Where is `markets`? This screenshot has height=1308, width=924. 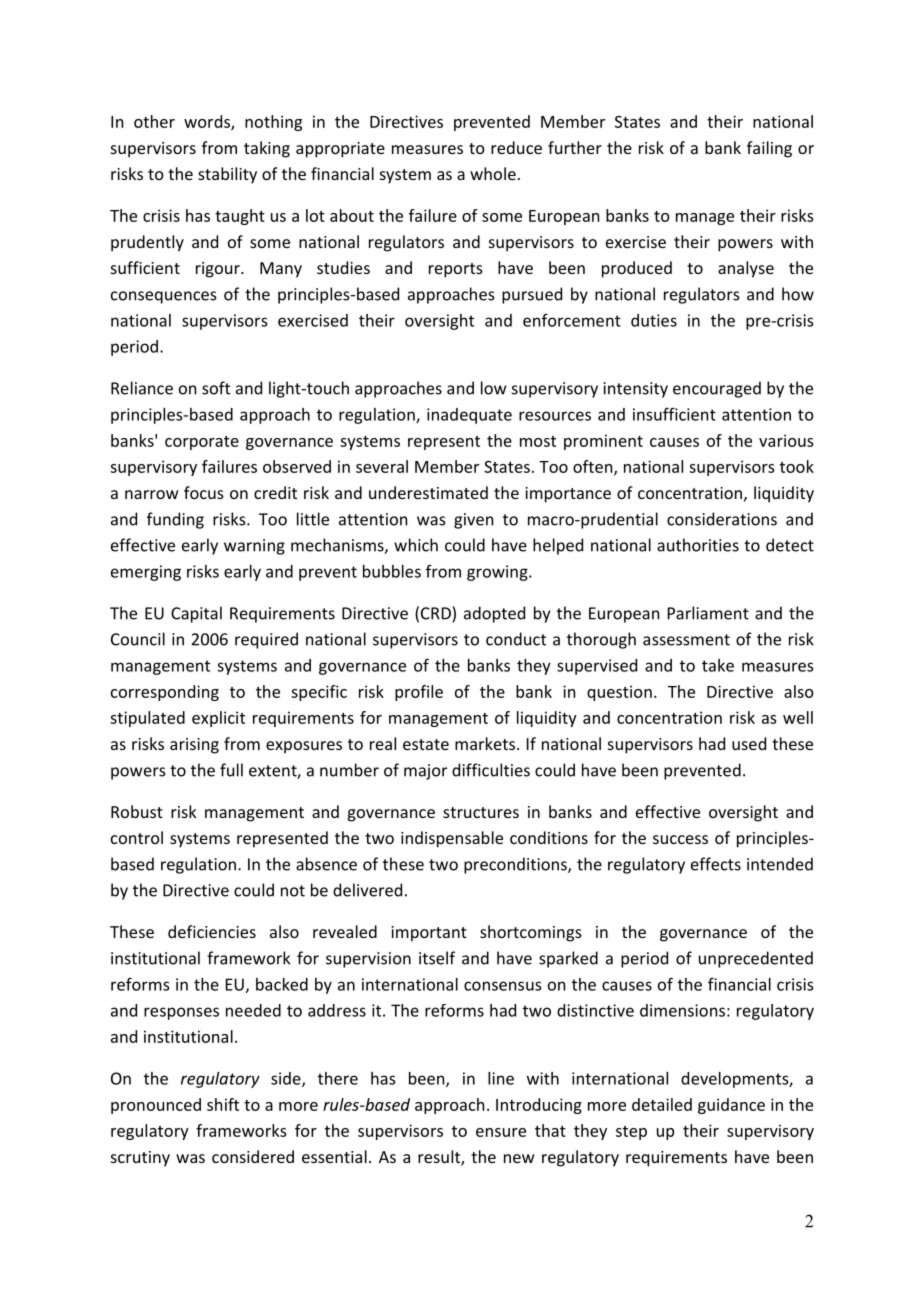
markets is located at coordinates (486, 743).
